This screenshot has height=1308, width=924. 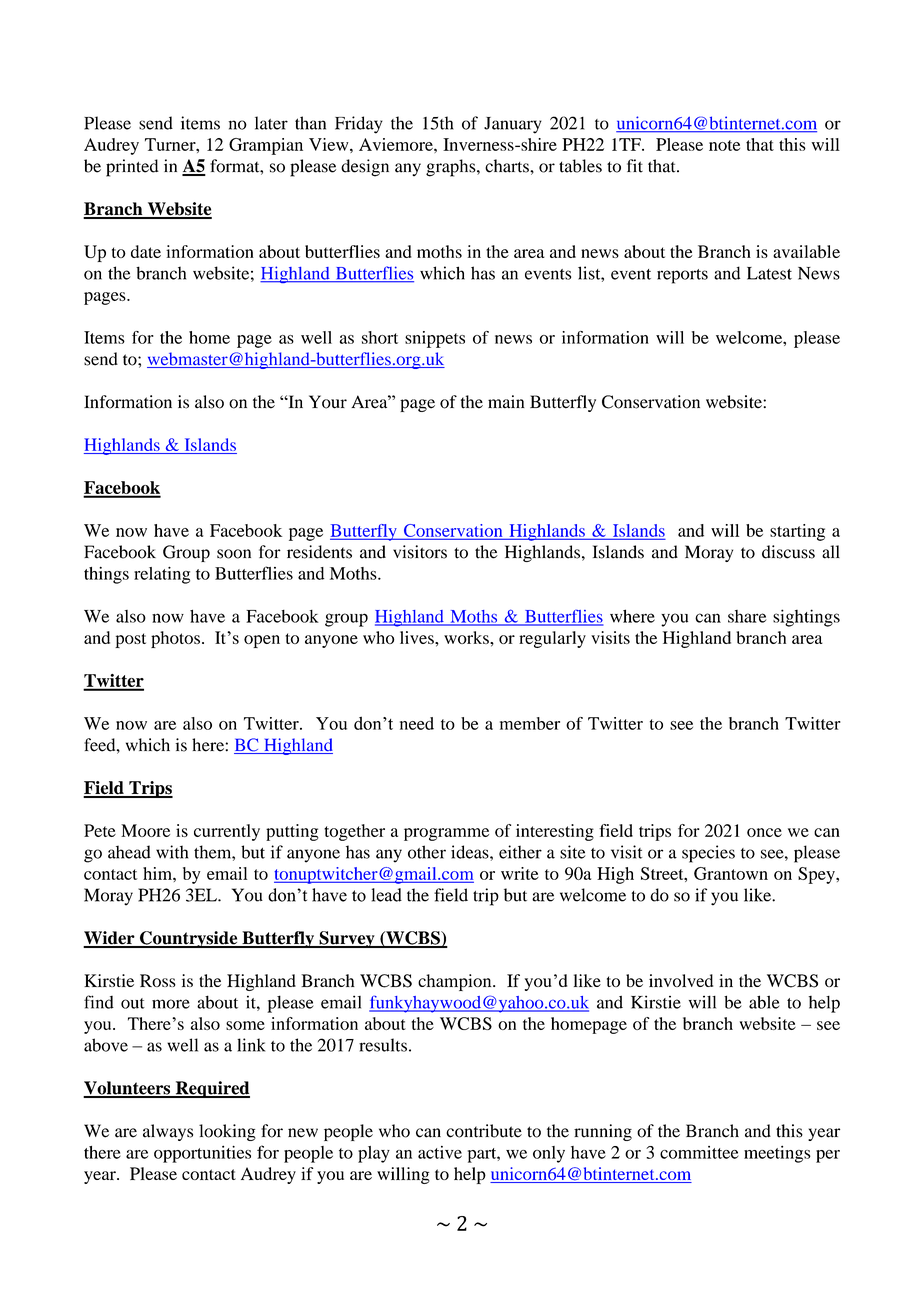 I want to click on note, so click(x=724, y=145).
